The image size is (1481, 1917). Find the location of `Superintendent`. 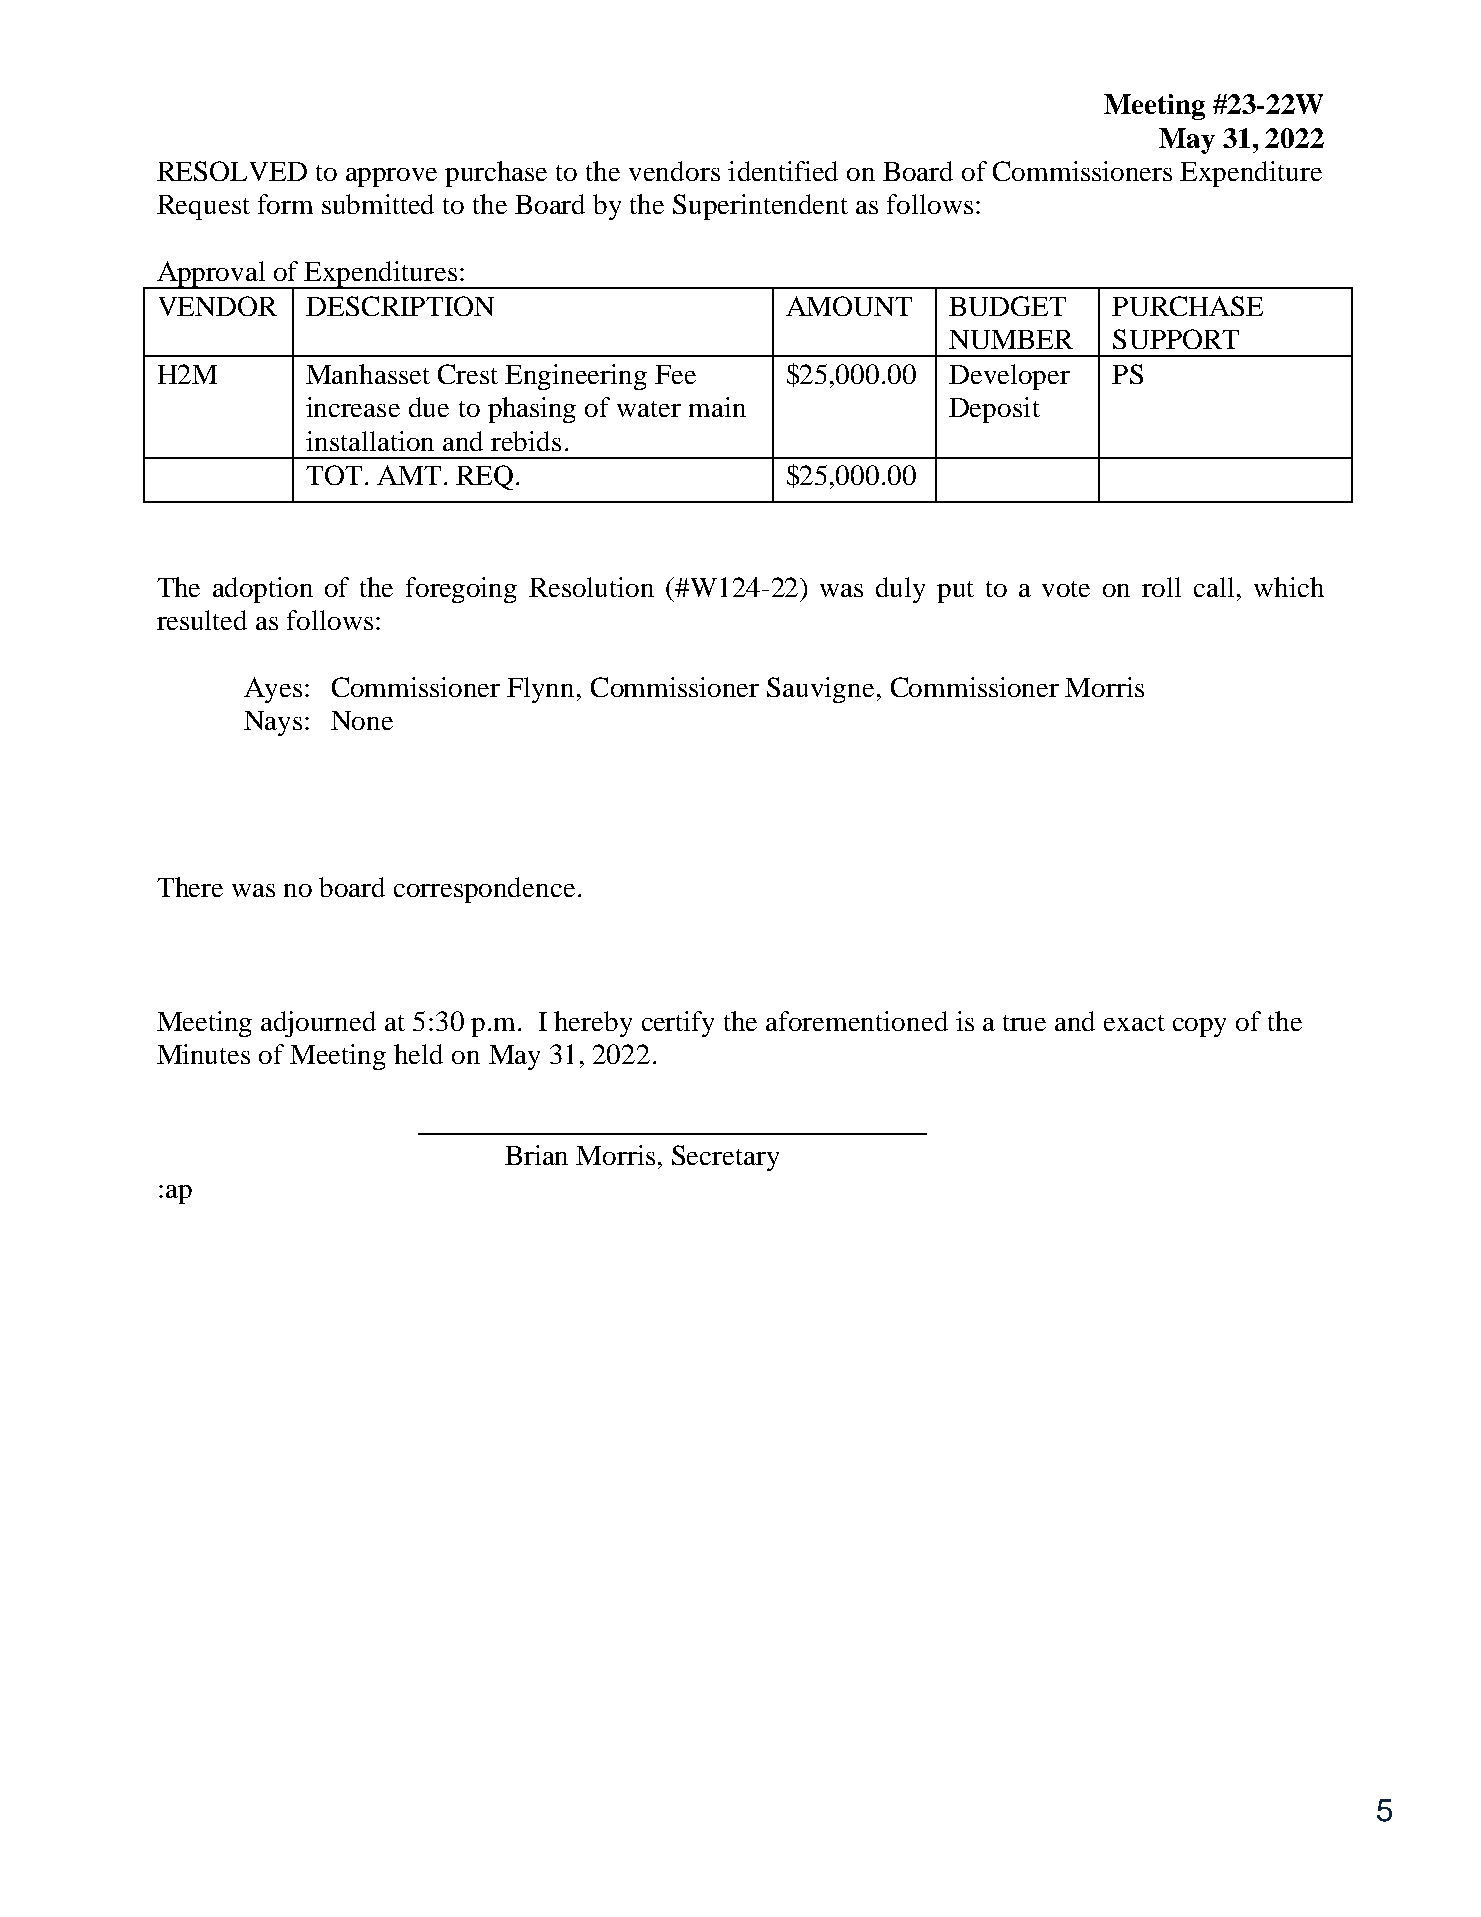

Superintendent is located at coordinates (760, 207).
